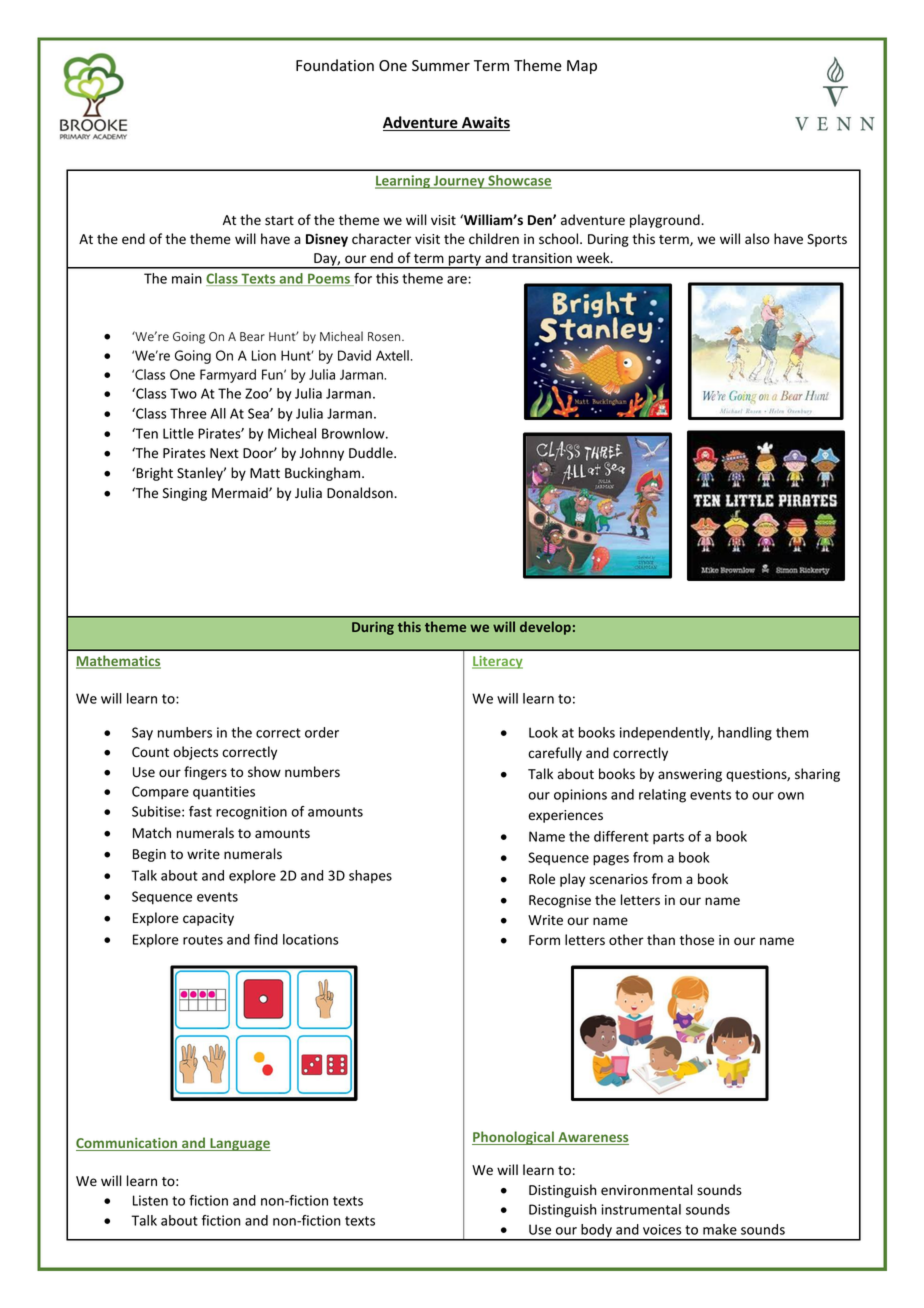 The width and height of the screenshot is (924, 1308). Describe the element at coordinates (335, 65) in the screenshot. I see `Foundation` at that location.
